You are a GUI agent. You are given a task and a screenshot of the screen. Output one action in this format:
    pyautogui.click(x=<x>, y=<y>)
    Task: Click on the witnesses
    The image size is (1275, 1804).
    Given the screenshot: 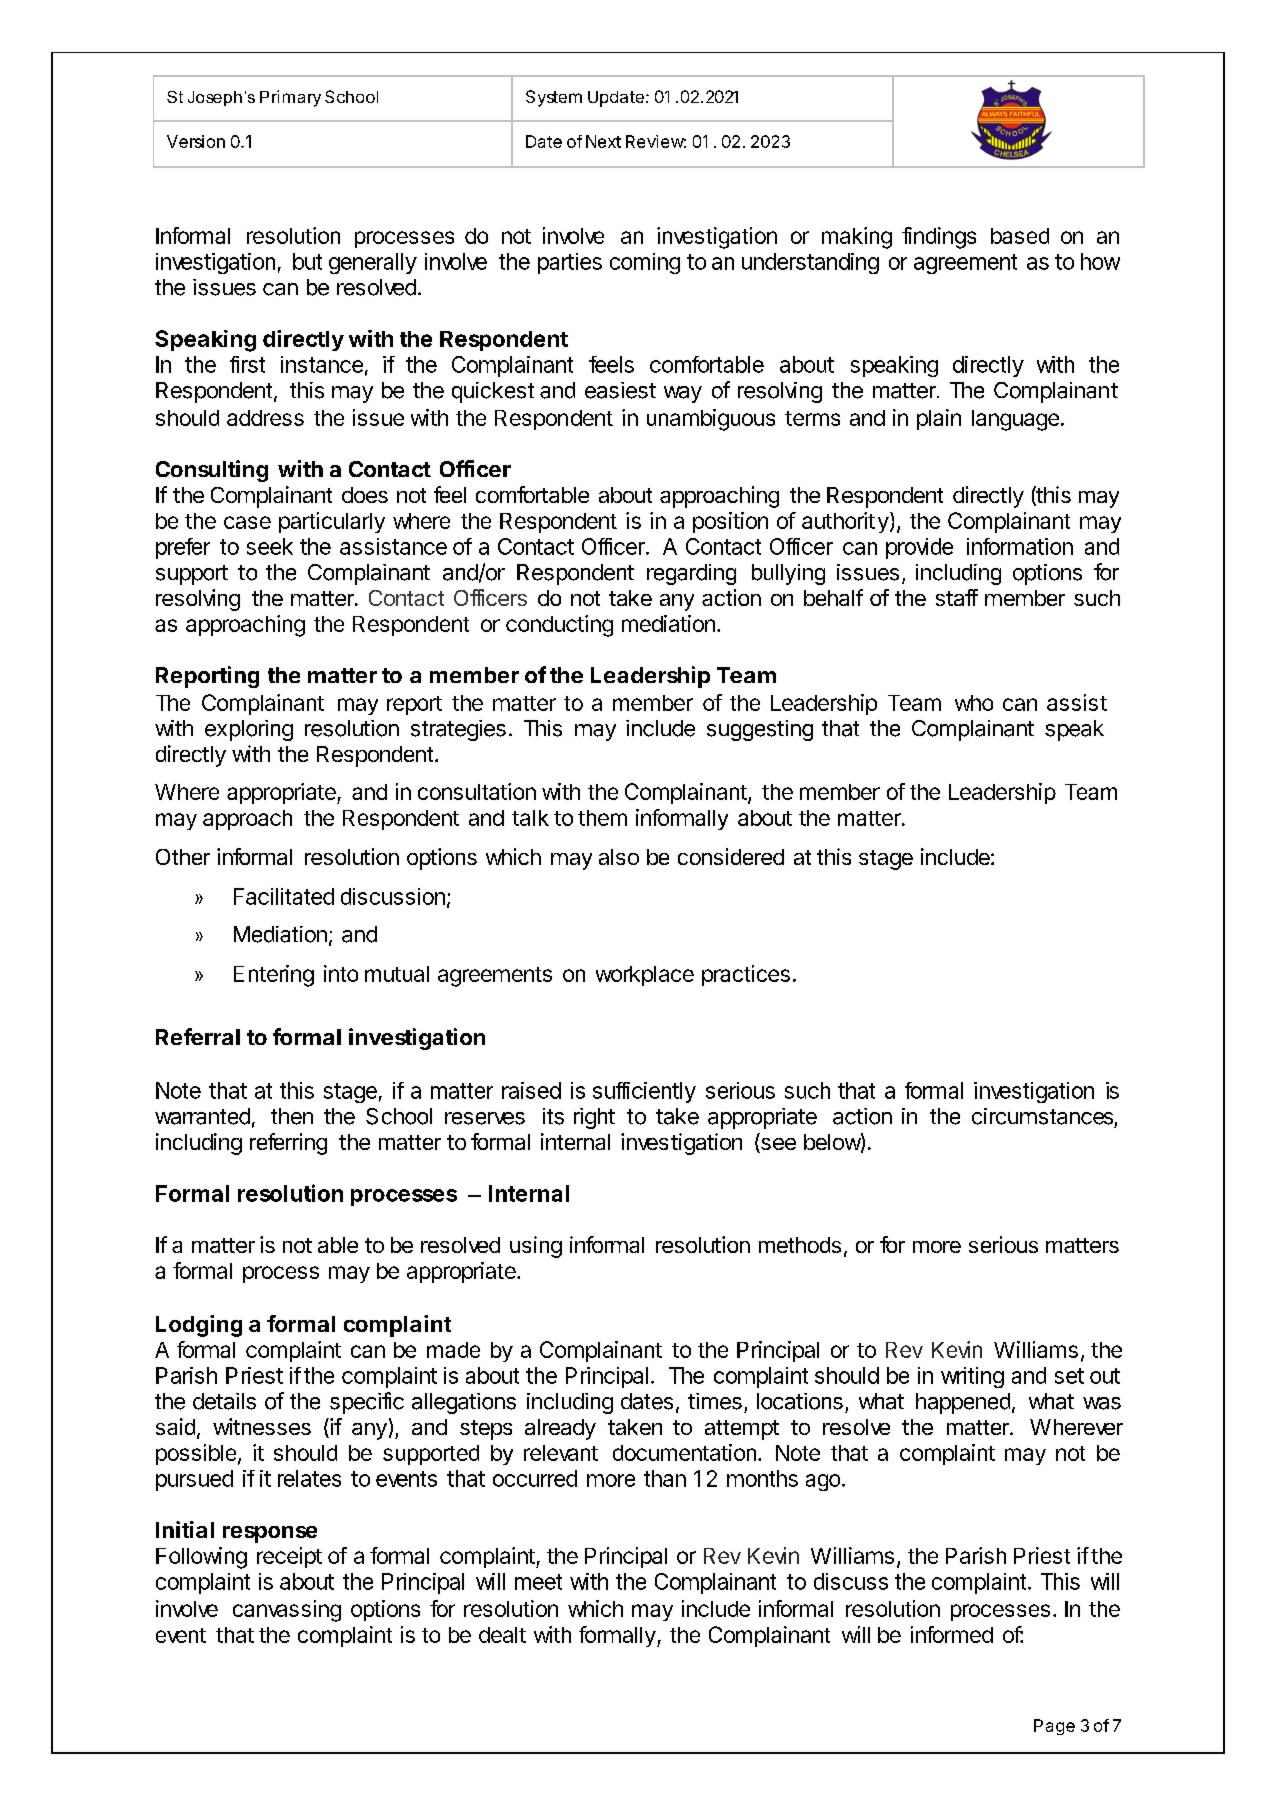 What is the action you would take?
    pyautogui.click(x=262, y=1426)
